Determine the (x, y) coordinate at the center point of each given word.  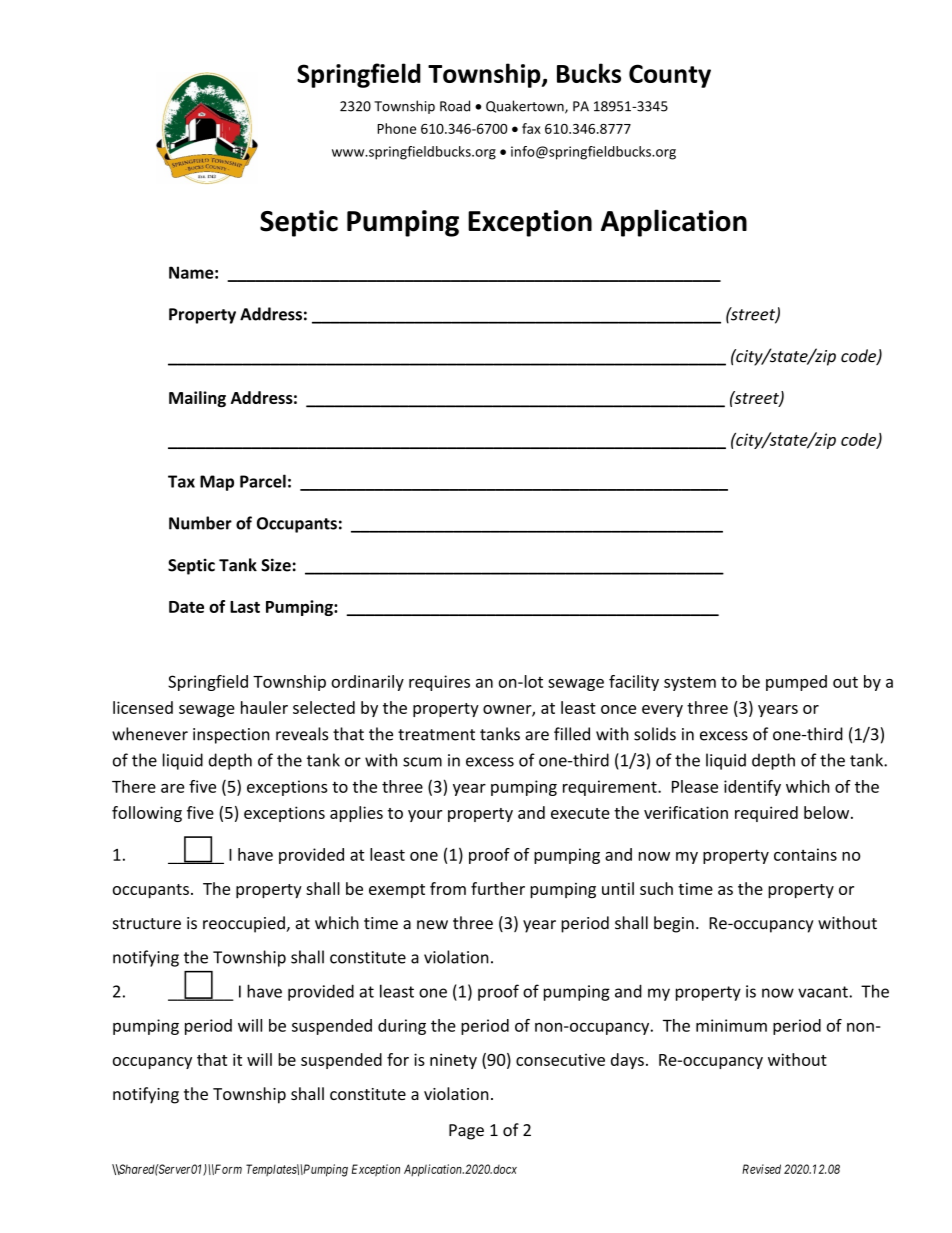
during (402, 1027)
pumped (796, 683)
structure (147, 924)
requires (439, 683)
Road (455, 106)
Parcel (263, 481)
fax (531, 128)
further (498, 888)
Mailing (197, 399)
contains (805, 854)
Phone (396, 128)
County (670, 76)
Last (245, 607)
